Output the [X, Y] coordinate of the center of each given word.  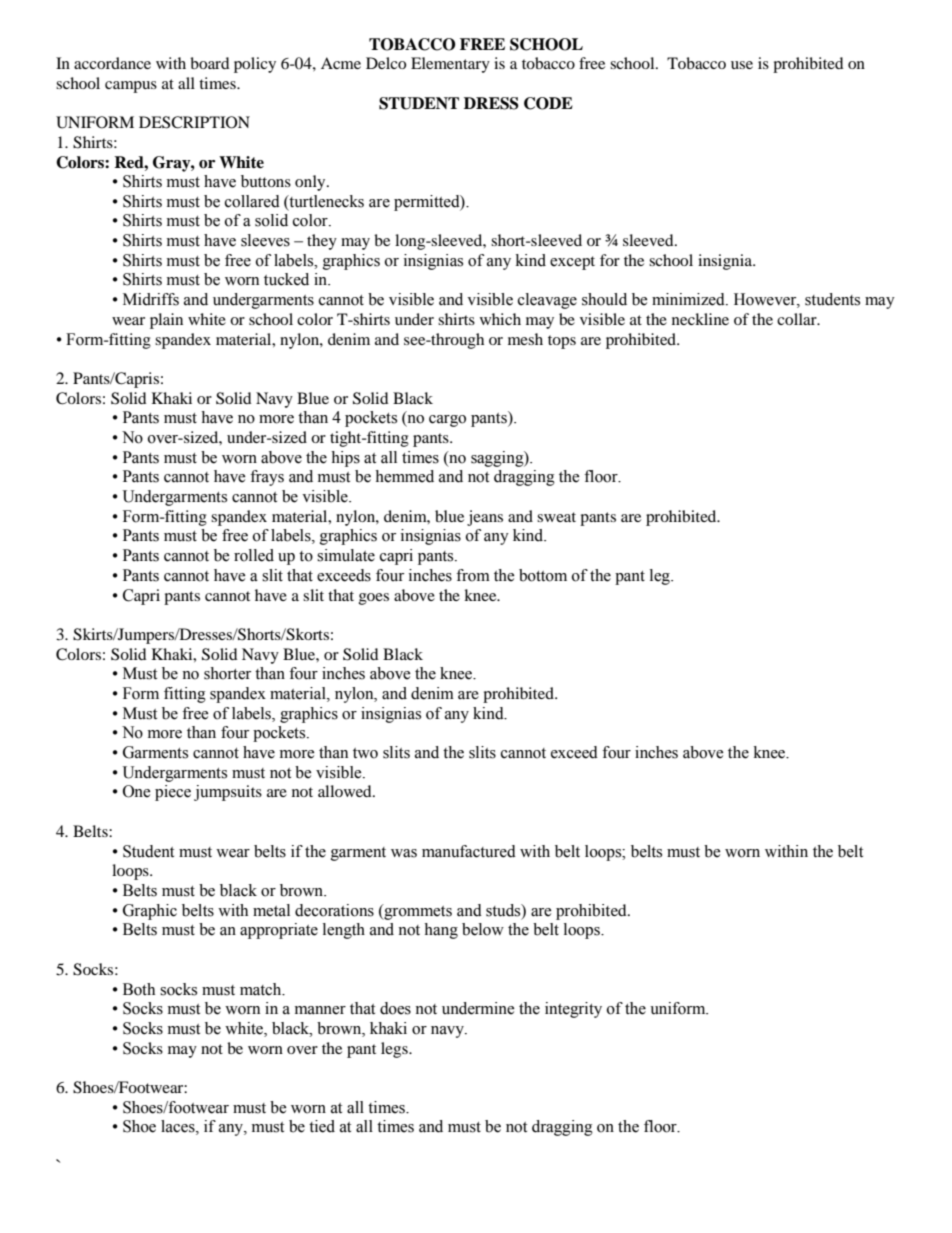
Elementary [450, 65]
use [742, 65]
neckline [700, 319]
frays [267, 478]
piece [173, 793]
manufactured [469, 851]
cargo [447, 421]
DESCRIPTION [194, 122]
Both [139, 989]
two [365, 753]
